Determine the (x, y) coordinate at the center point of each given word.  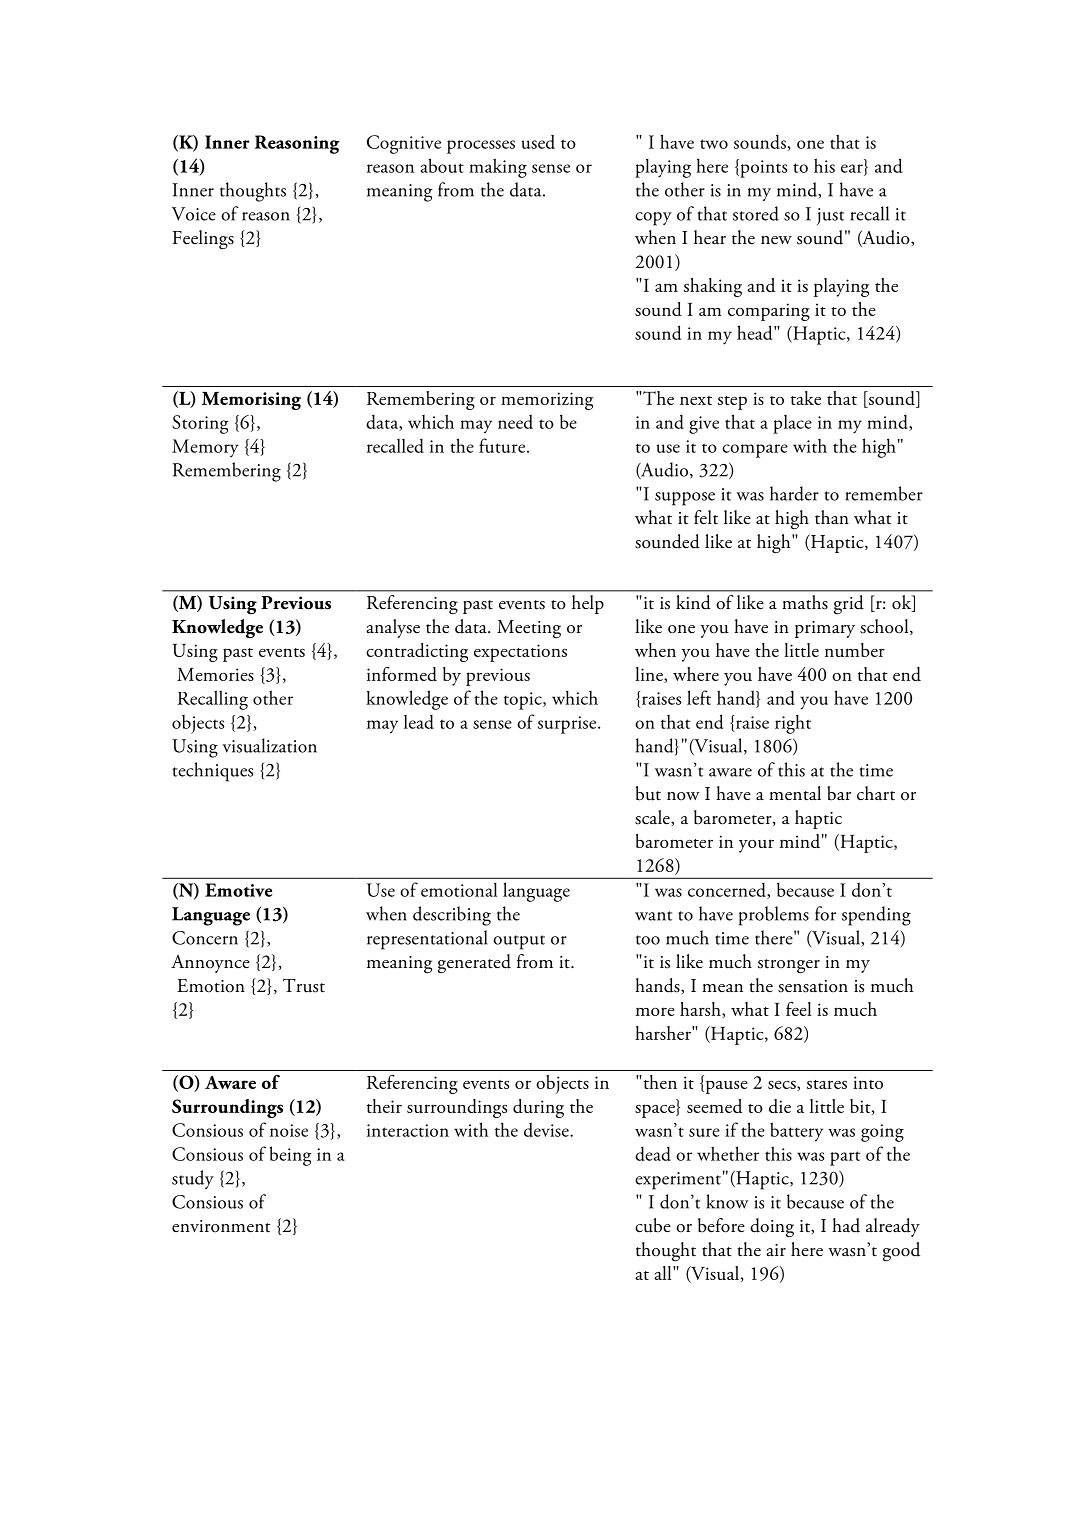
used (538, 141)
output (519, 942)
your (756, 846)
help (588, 604)
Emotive (239, 890)
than (832, 517)
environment (221, 1226)
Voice (194, 214)
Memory (205, 448)
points (762, 168)
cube (653, 1225)
